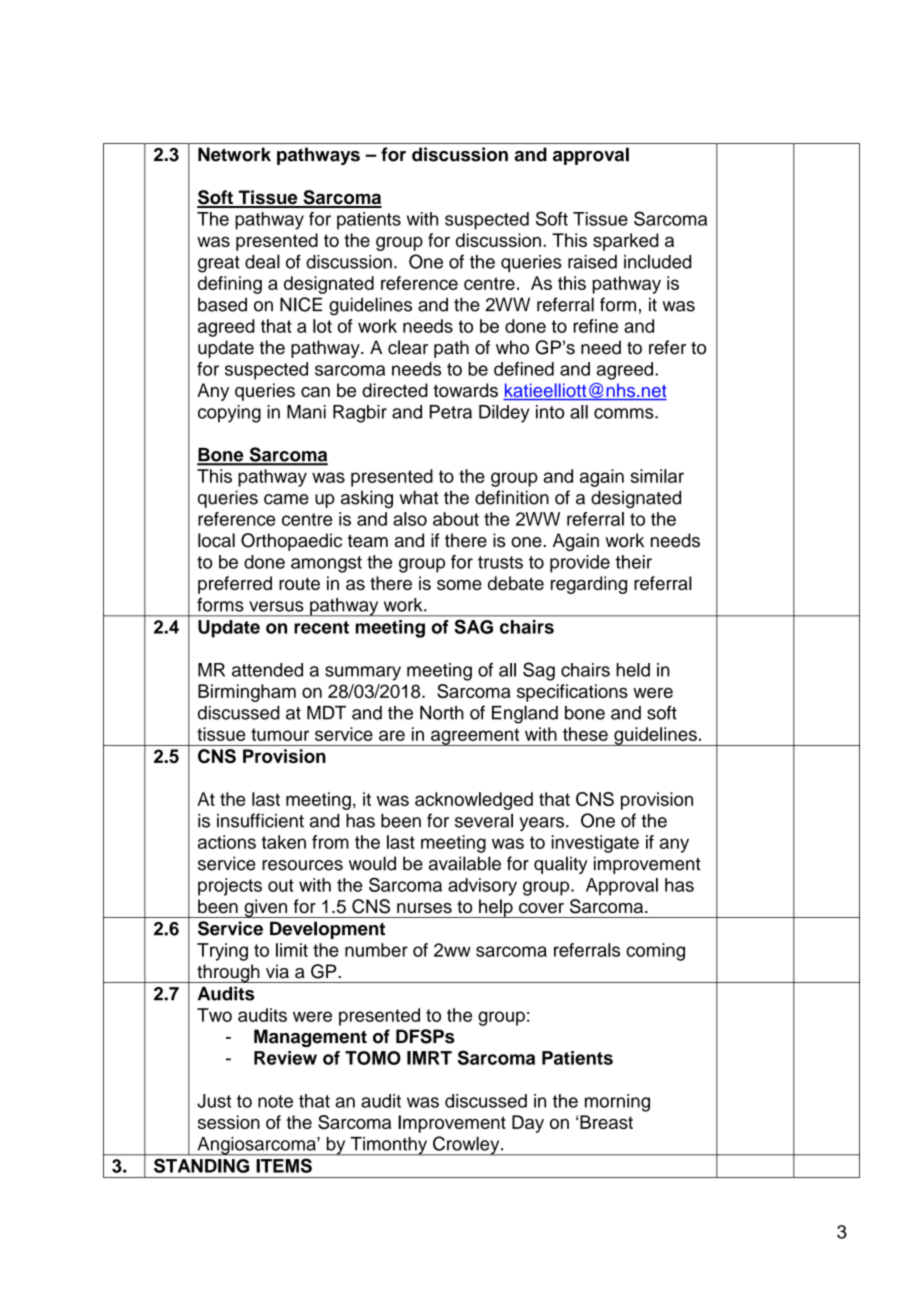 The height and width of the screenshot is (1308, 924). Describe the element at coordinates (592, 262) in the screenshot. I see `raised` at that location.
